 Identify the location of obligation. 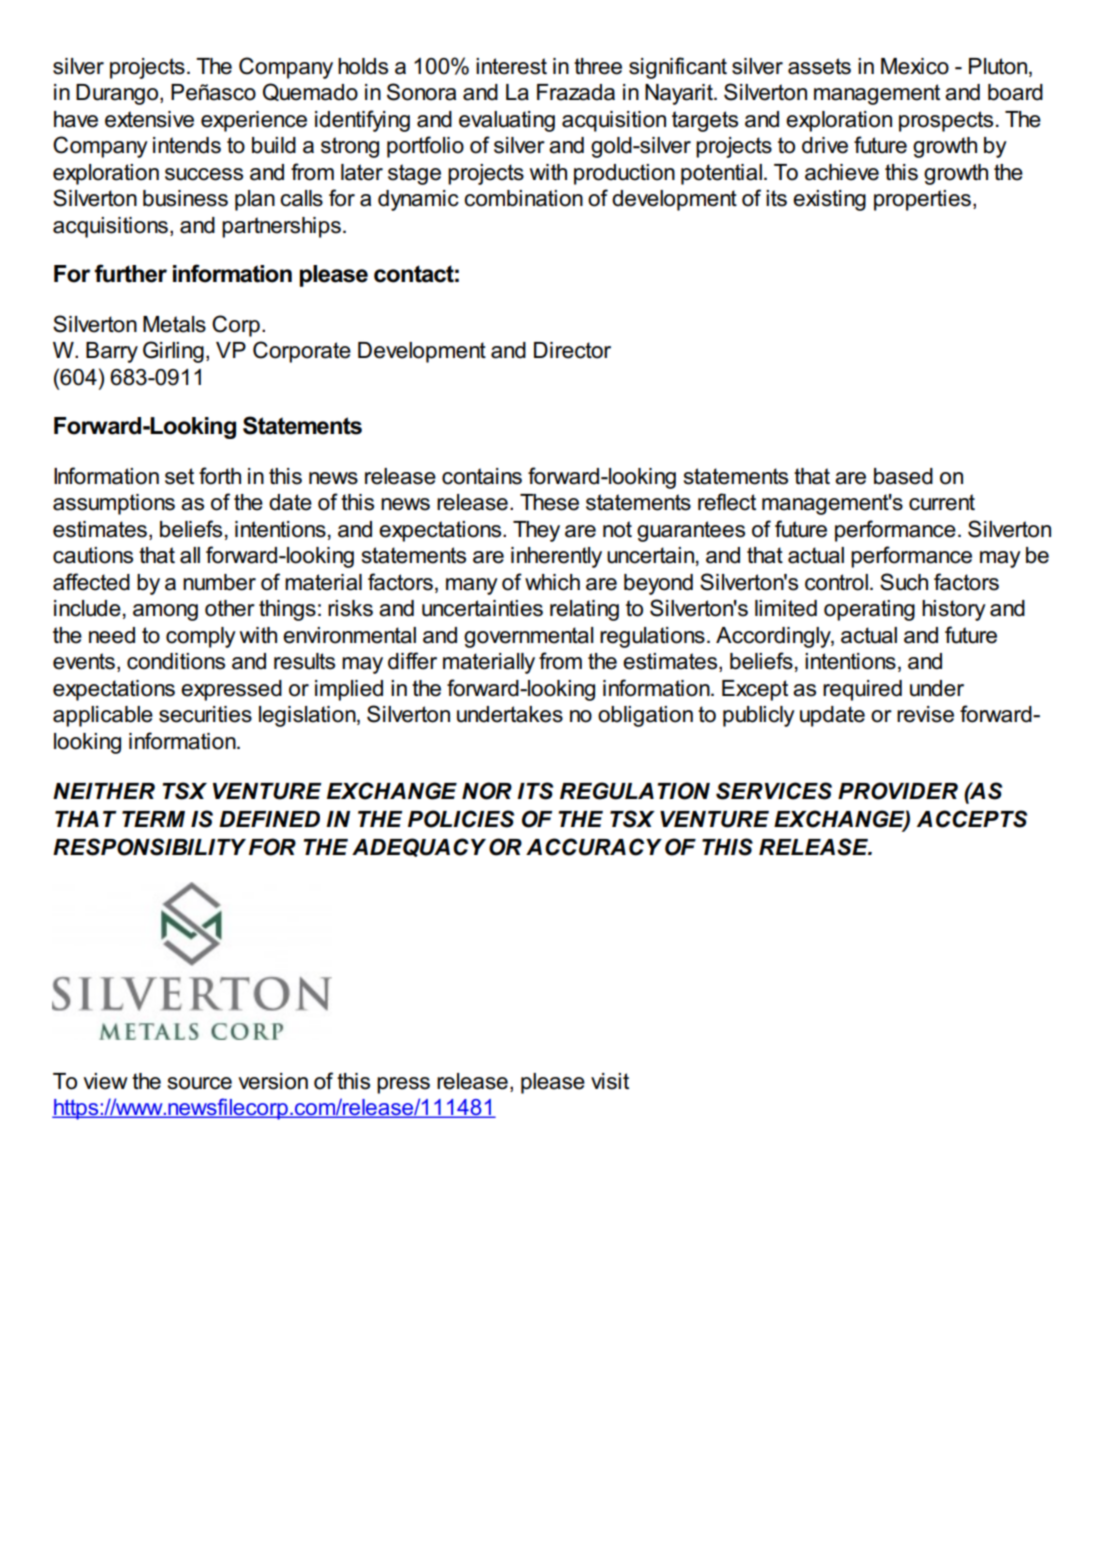
(645, 716).
